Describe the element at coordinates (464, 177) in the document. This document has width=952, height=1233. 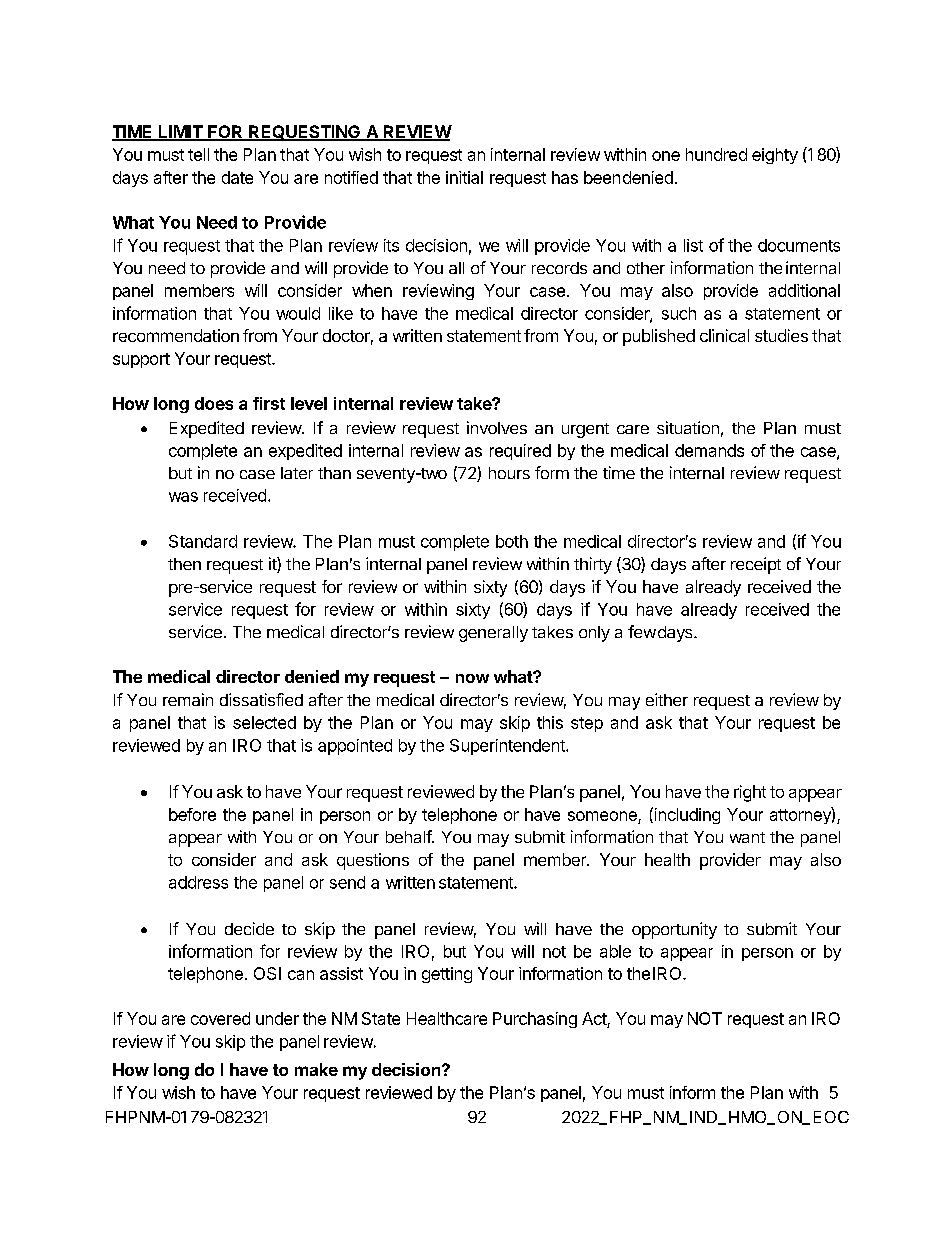
I see `initial` at that location.
